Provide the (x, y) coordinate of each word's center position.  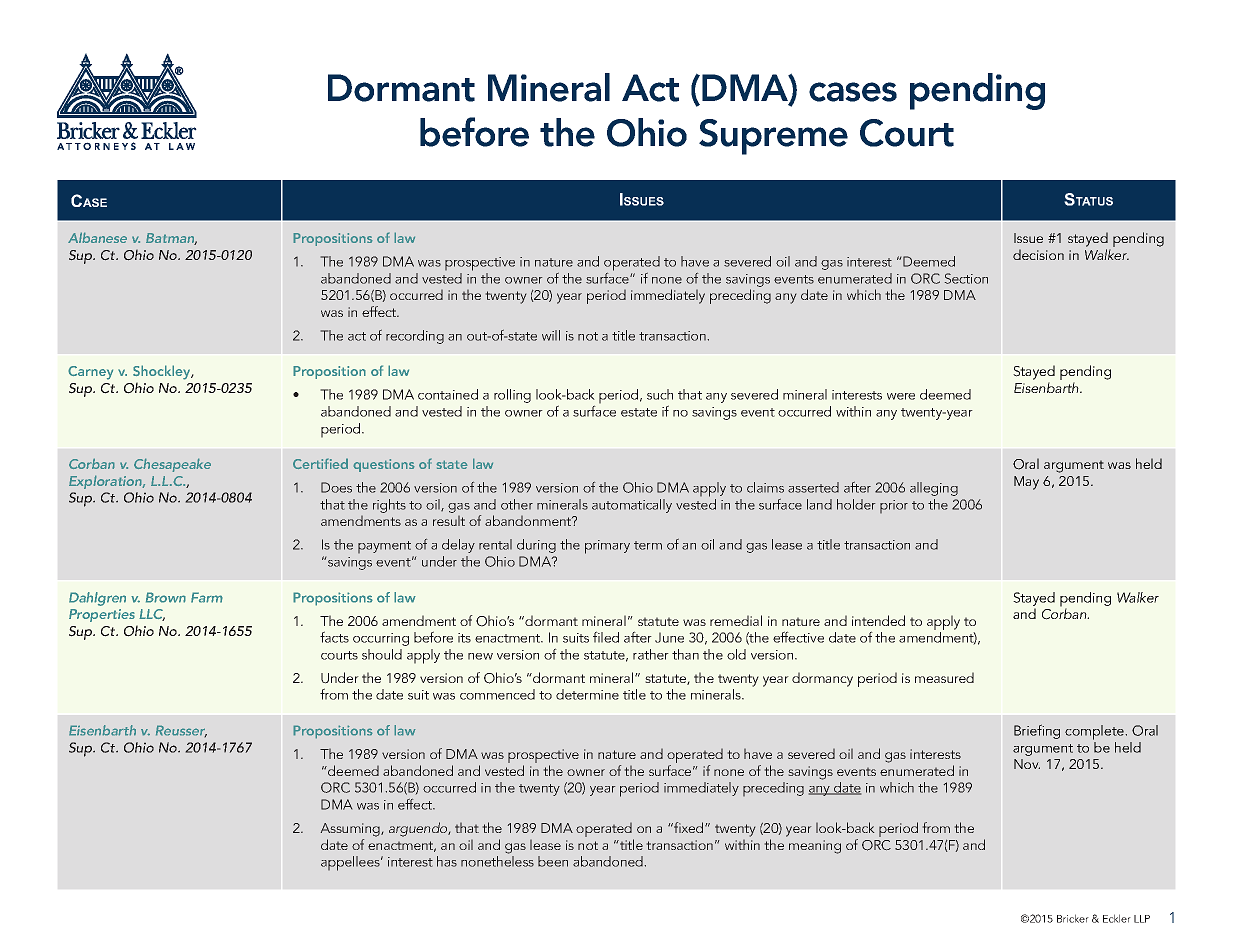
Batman (171, 239)
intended (878, 620)
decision (1038, 254)
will (551, 335)
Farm (207, 597)
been (553, 861)
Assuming (351, 830)
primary (607, 547)
